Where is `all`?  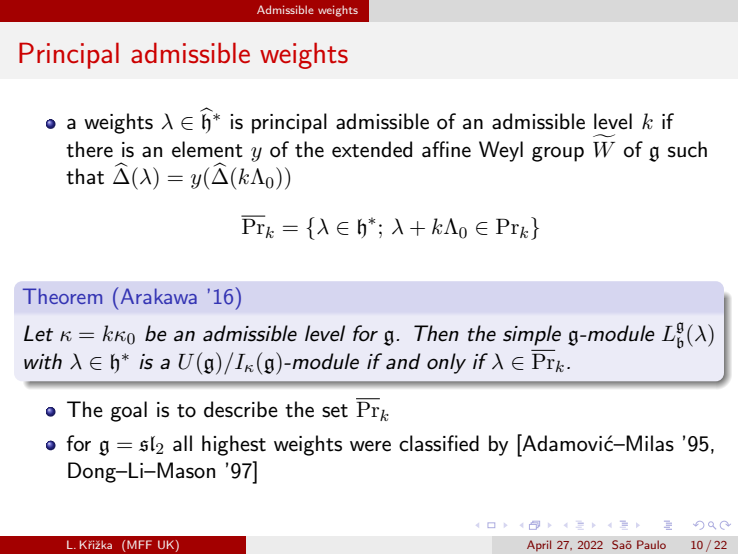 all is located at coordinates (182, 443).
